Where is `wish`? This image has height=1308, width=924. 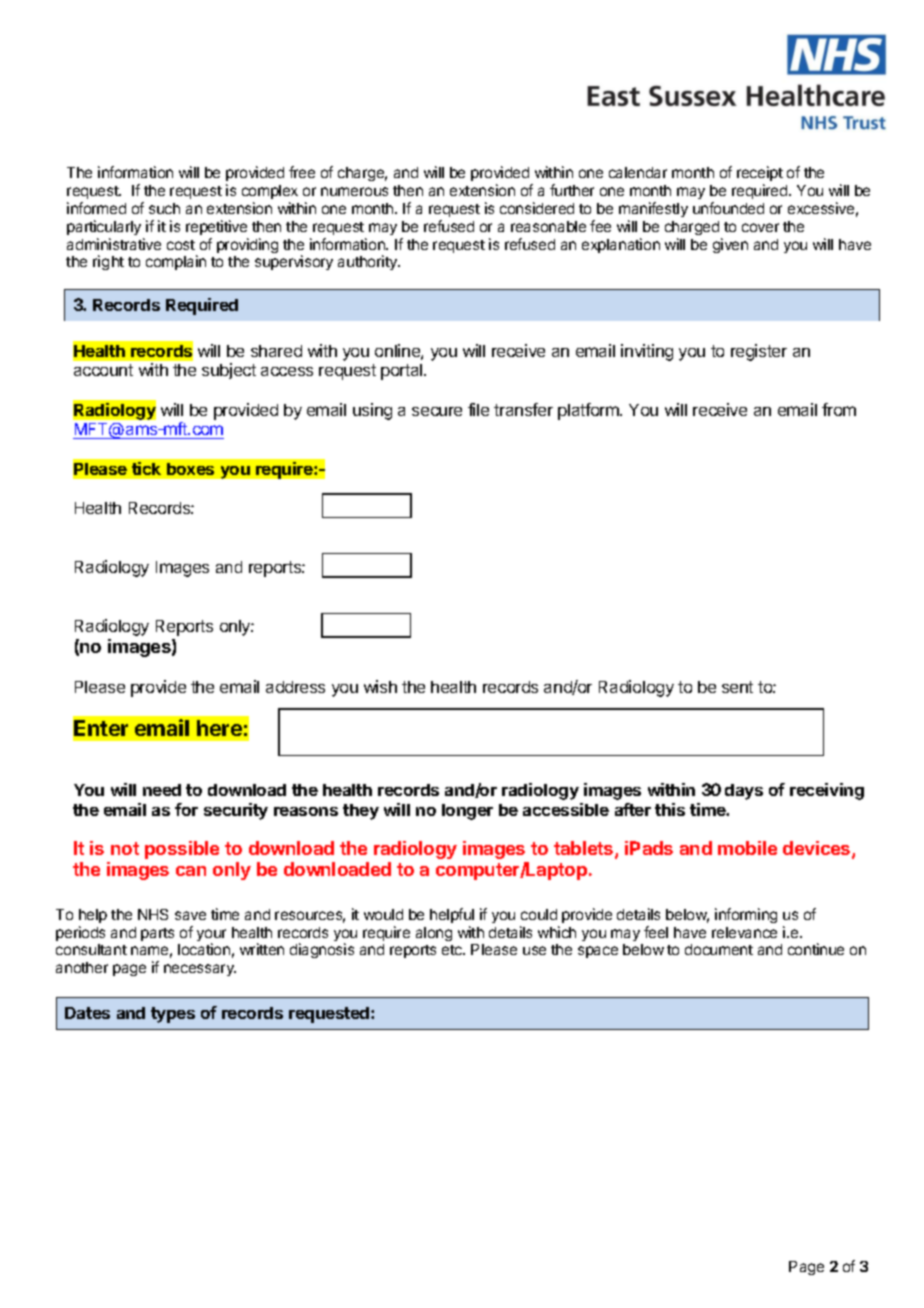 wish is located at coordinates (380, 686).
